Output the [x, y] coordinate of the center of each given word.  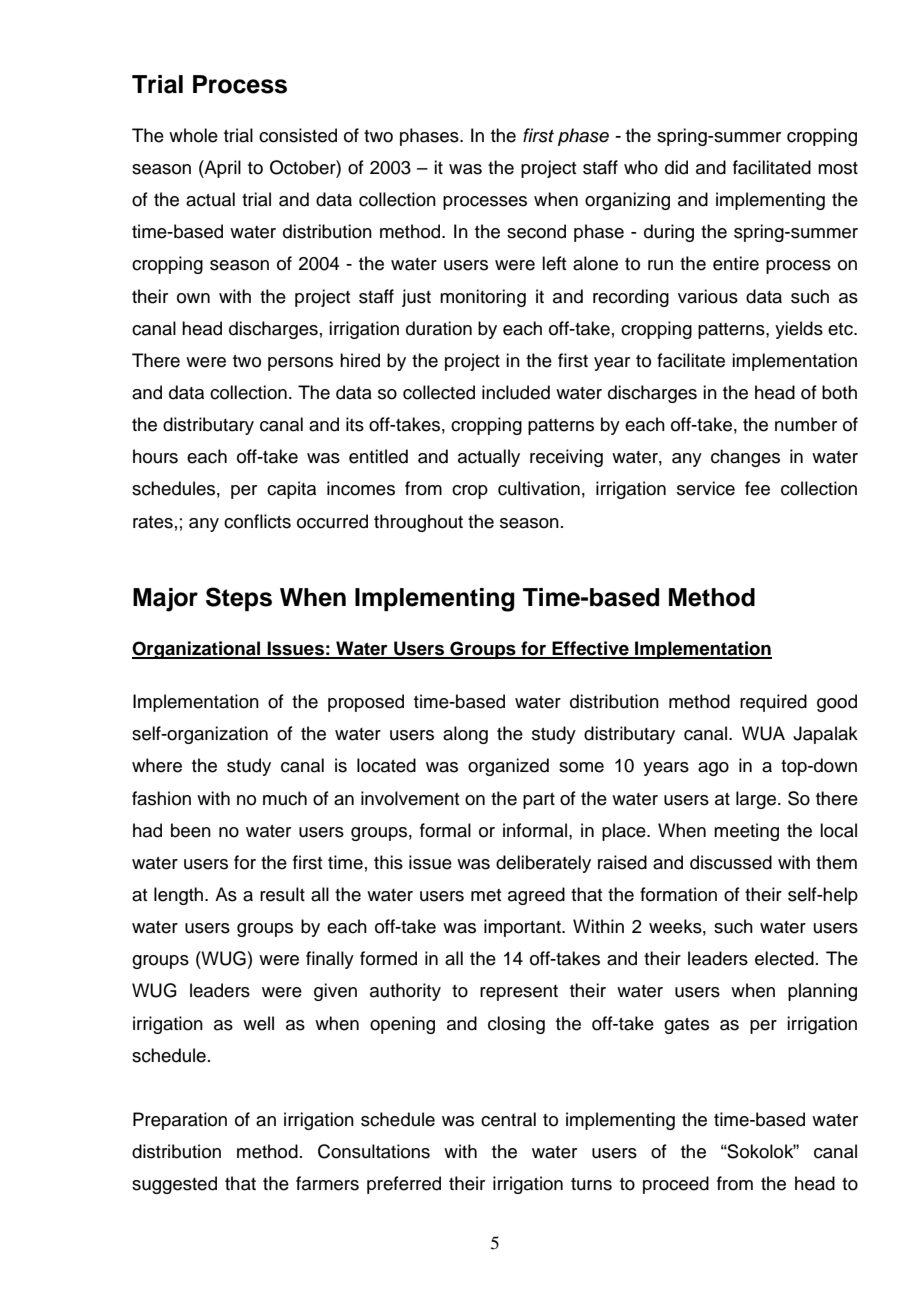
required [773, 703]
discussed [731, 862]
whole [193, 135]
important [523, 928]
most [838, 168]
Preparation [180, 1121]
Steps [239, 599]
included [516, 392]
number [806, 424]
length [180, 896]
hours [155, 456]
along [465, 735]
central [508, 1119]
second [536, 231]
